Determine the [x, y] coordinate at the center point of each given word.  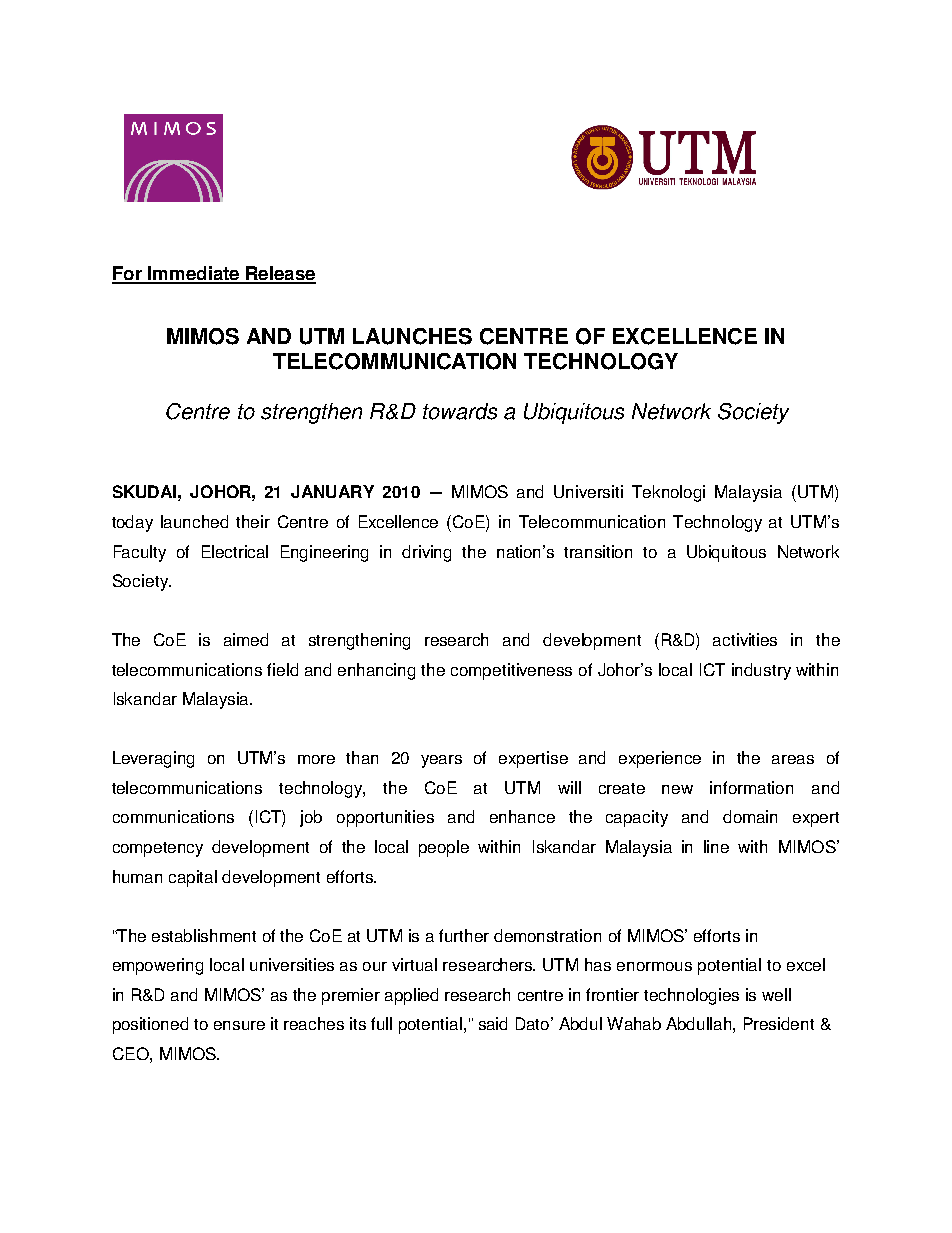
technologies [691, 996]
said [493, 1023]
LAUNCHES [412, 336]
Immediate [194, 274]
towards [460, 411]
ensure [239, 1025]
